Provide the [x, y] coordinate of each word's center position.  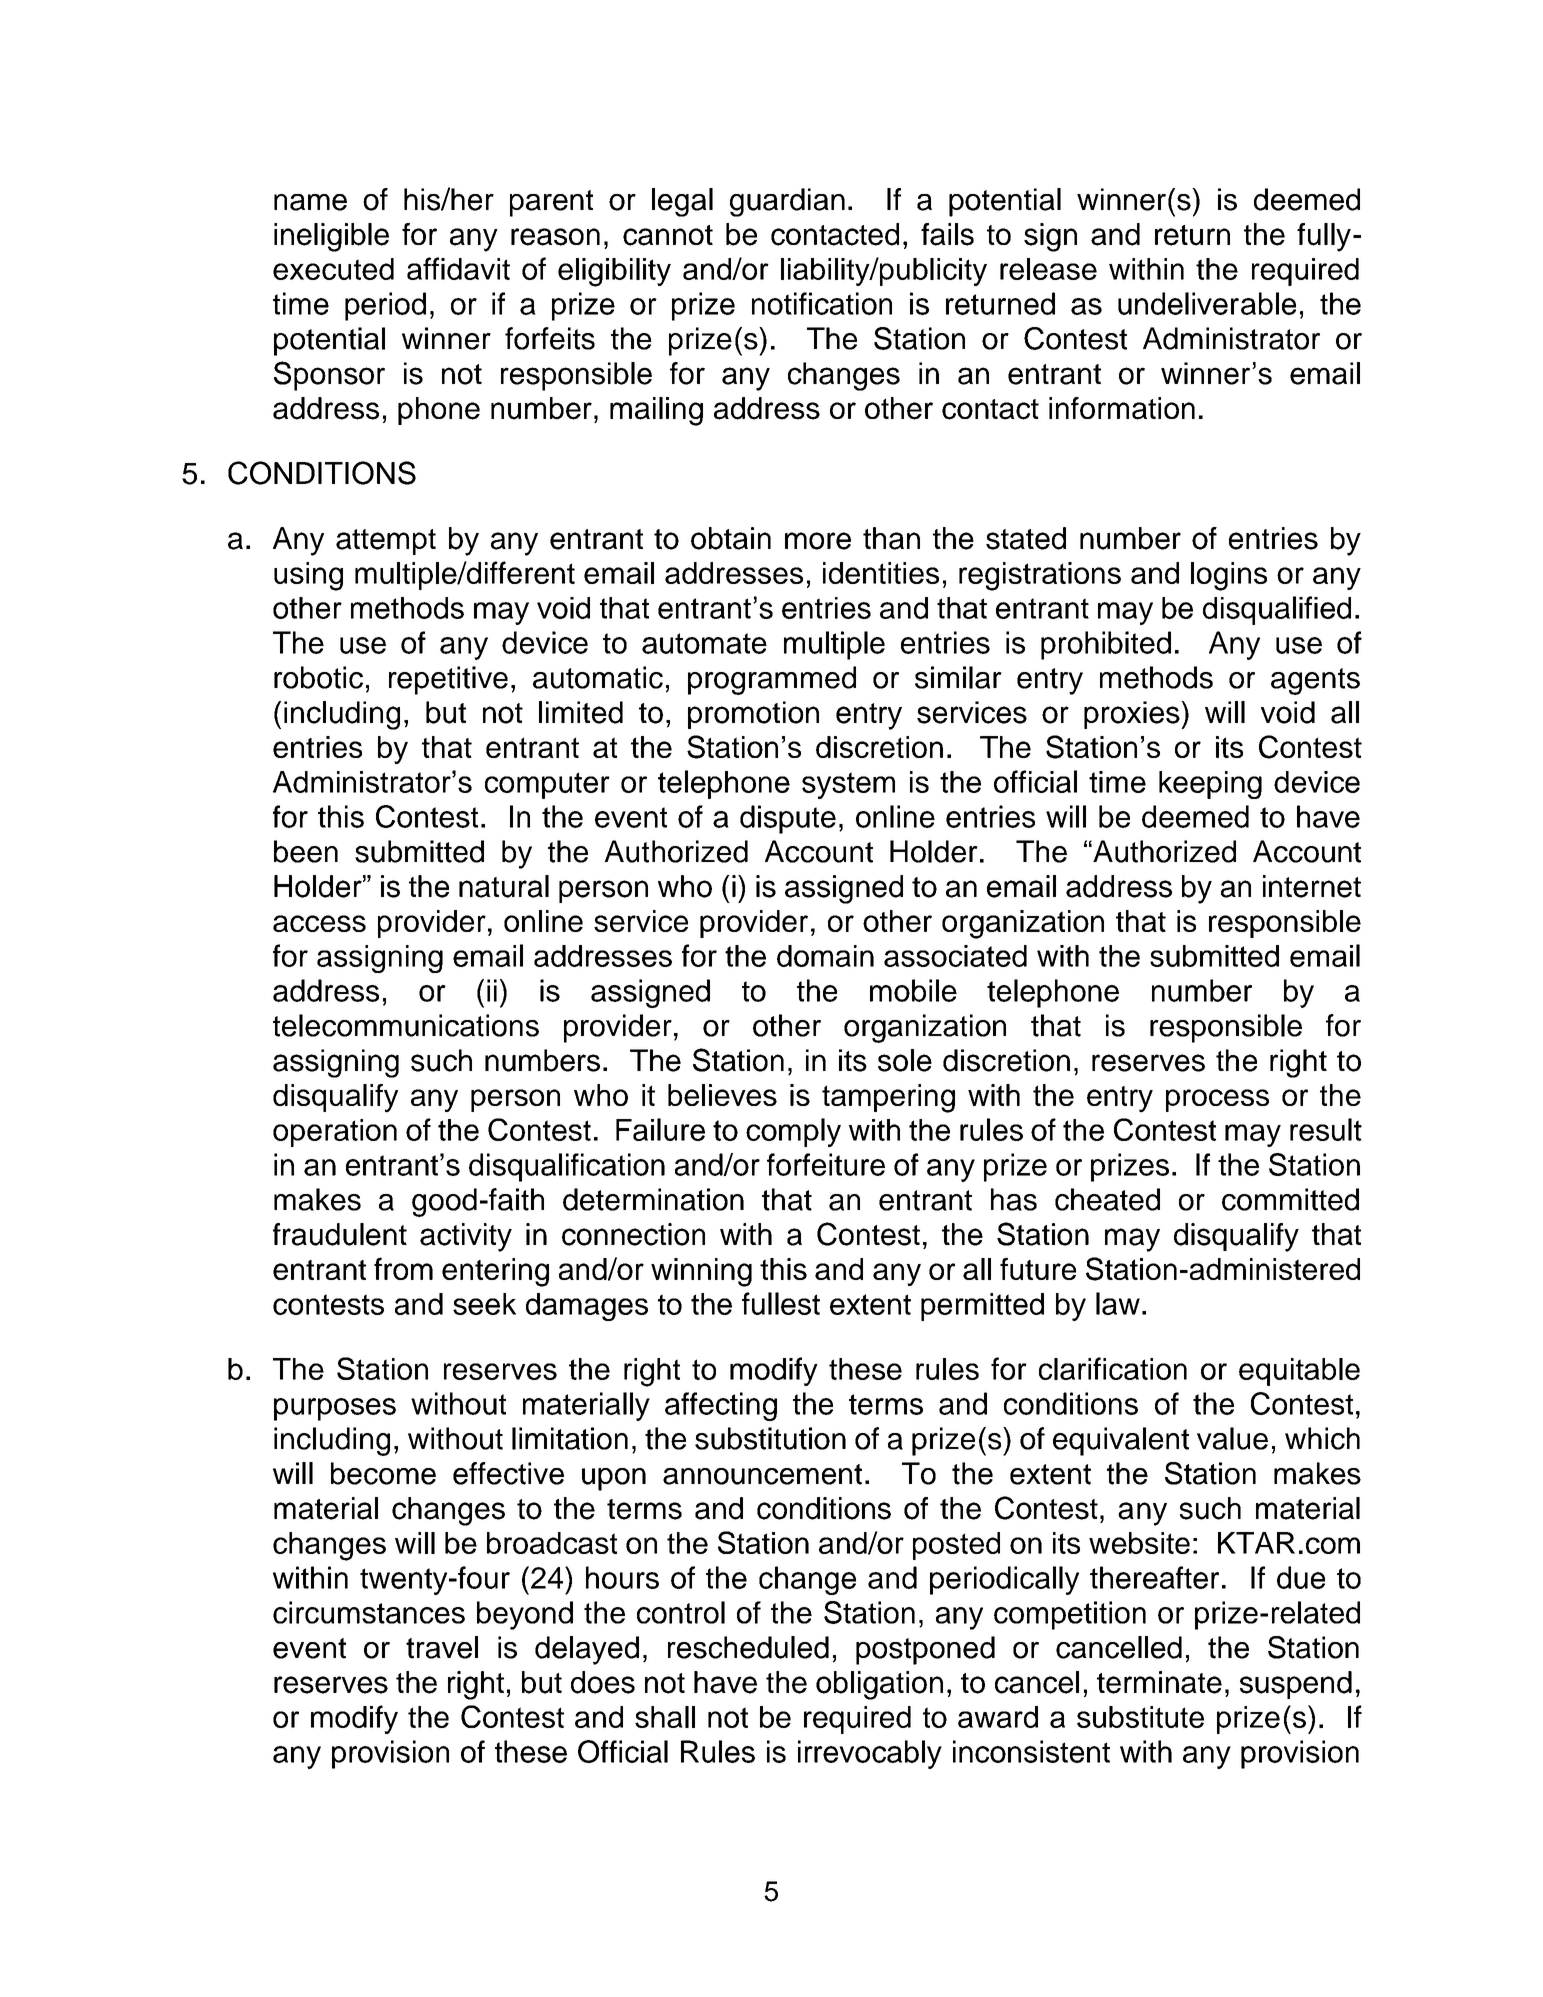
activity [466, 1237]
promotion [753, 715]
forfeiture [826, 1164]
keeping [1210, 785]
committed [1290, 1199]
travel [442, 1647]
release [1048, 269]
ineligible [331, 237]
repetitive [448, 680]
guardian [787, 202]
